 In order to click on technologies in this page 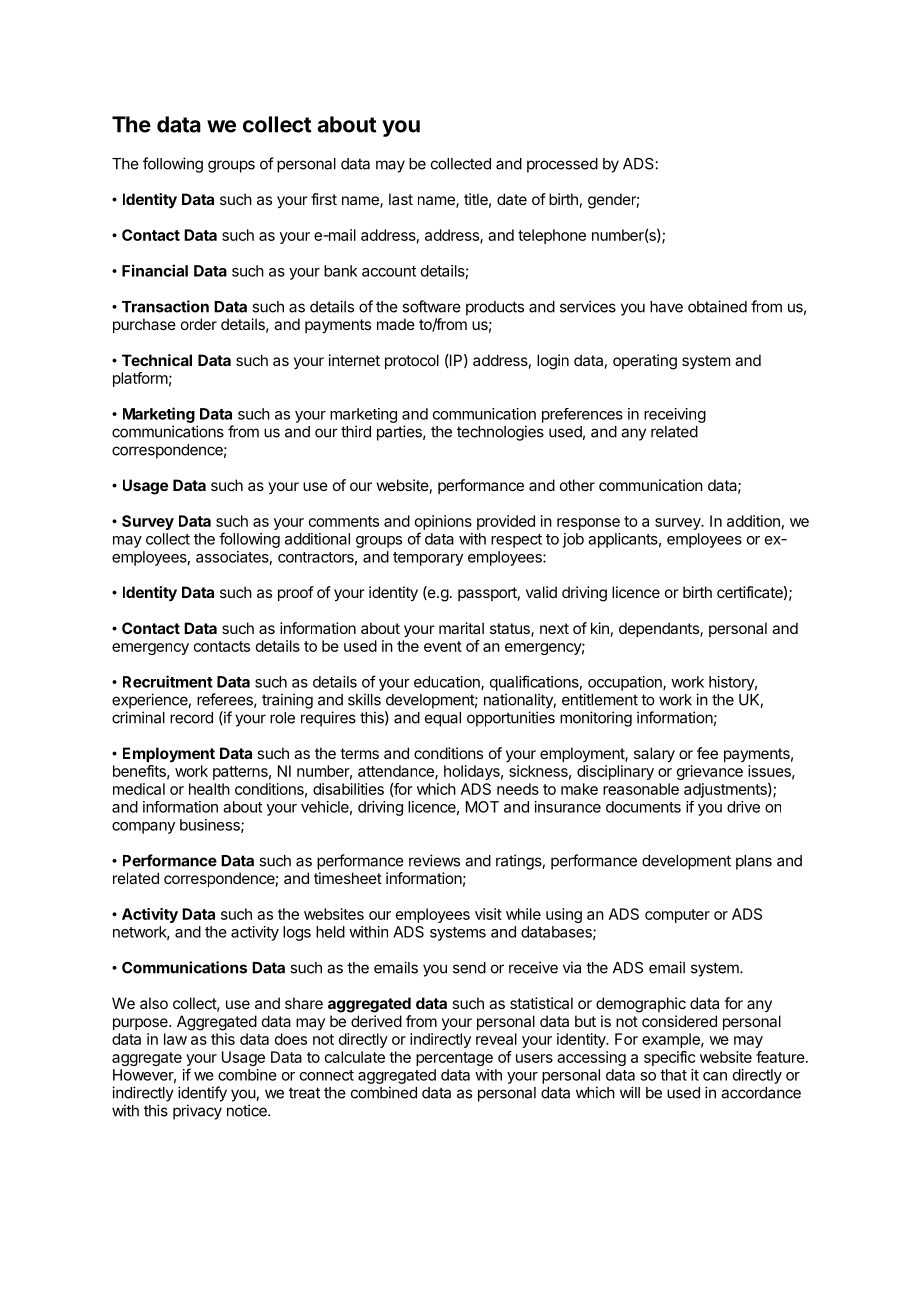, I will do `click(500, 433)`.
